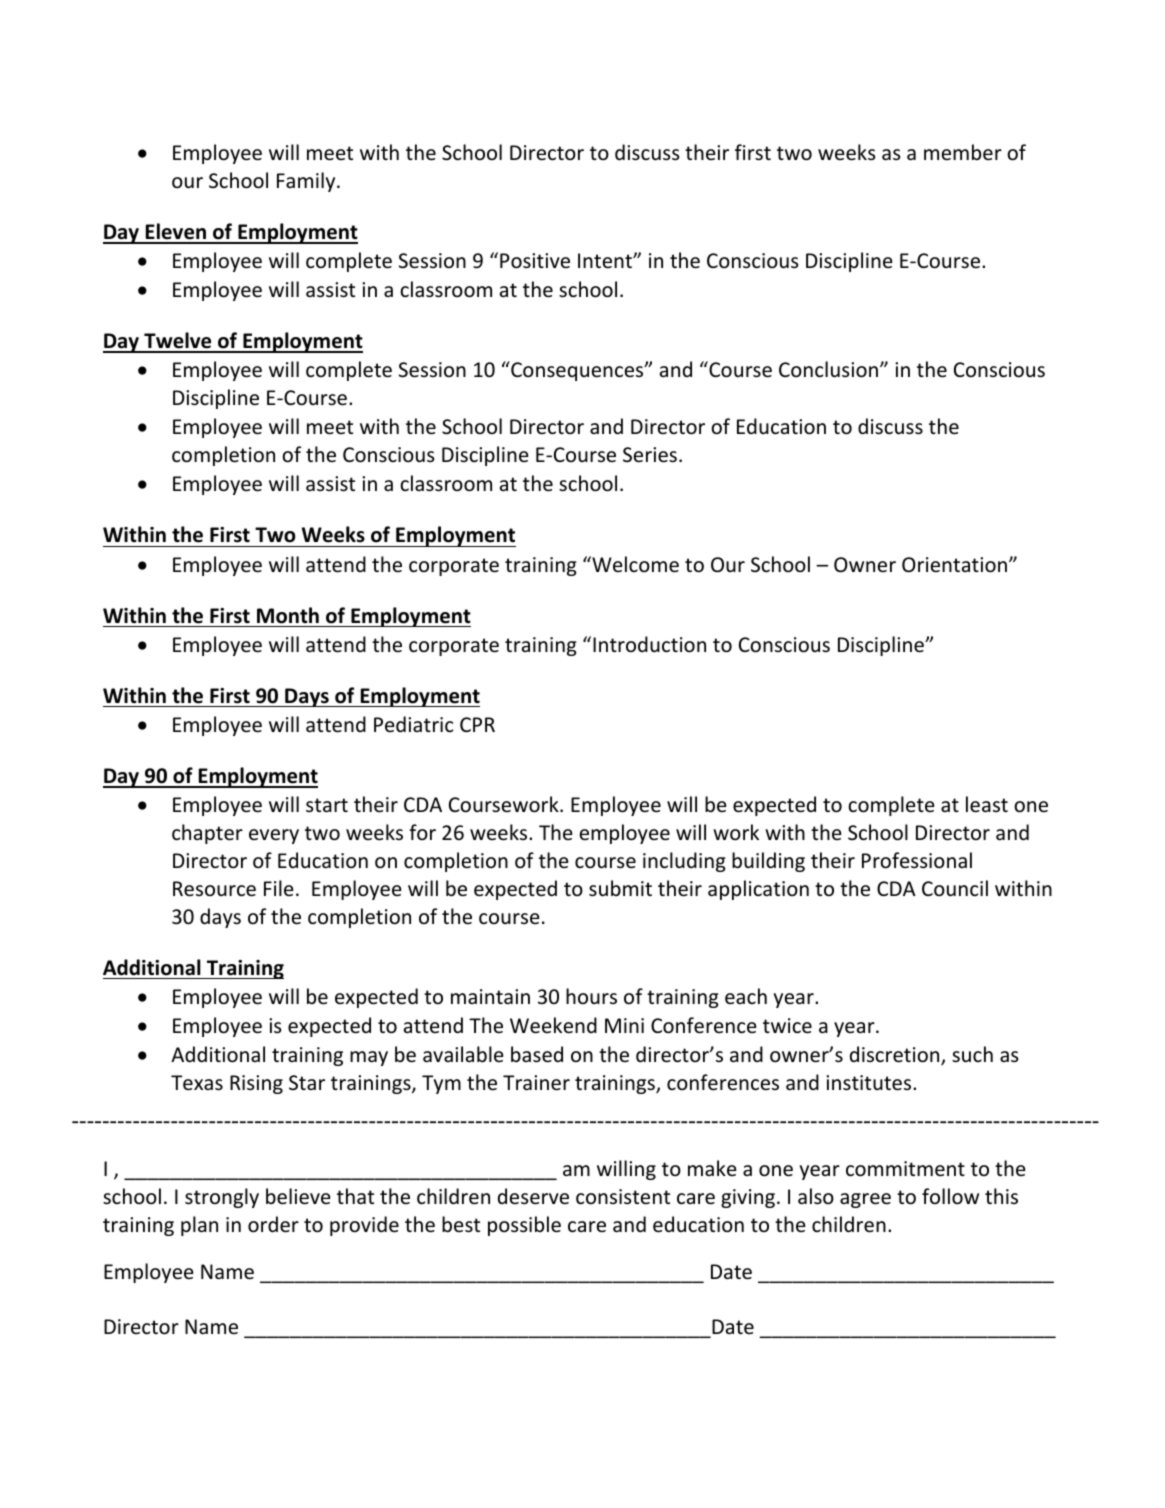  Describe the element at coordinates (634, 564) in the page. I see `Welcome` at that location.
